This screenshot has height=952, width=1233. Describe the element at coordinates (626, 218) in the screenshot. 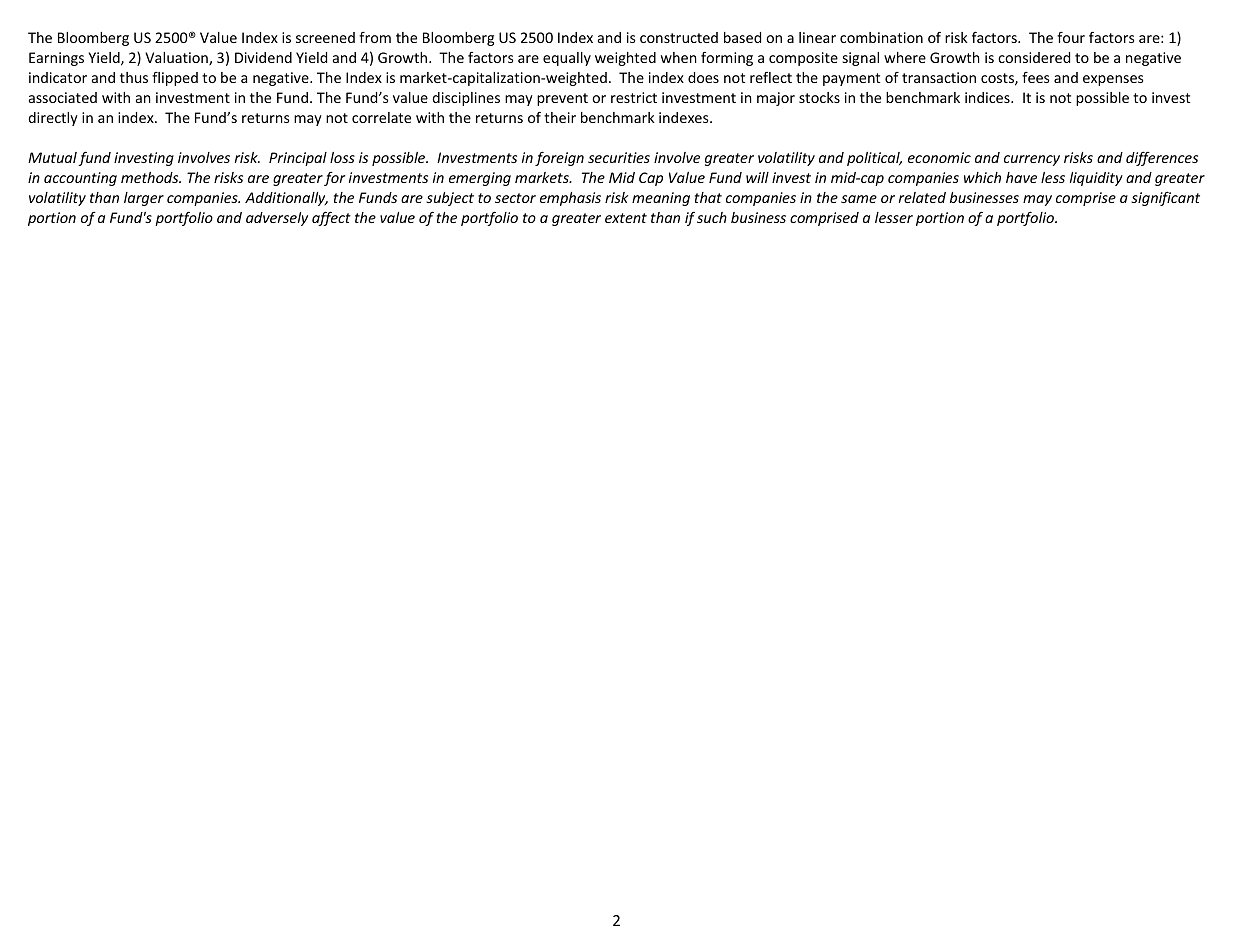

I see `extent` at that location.
